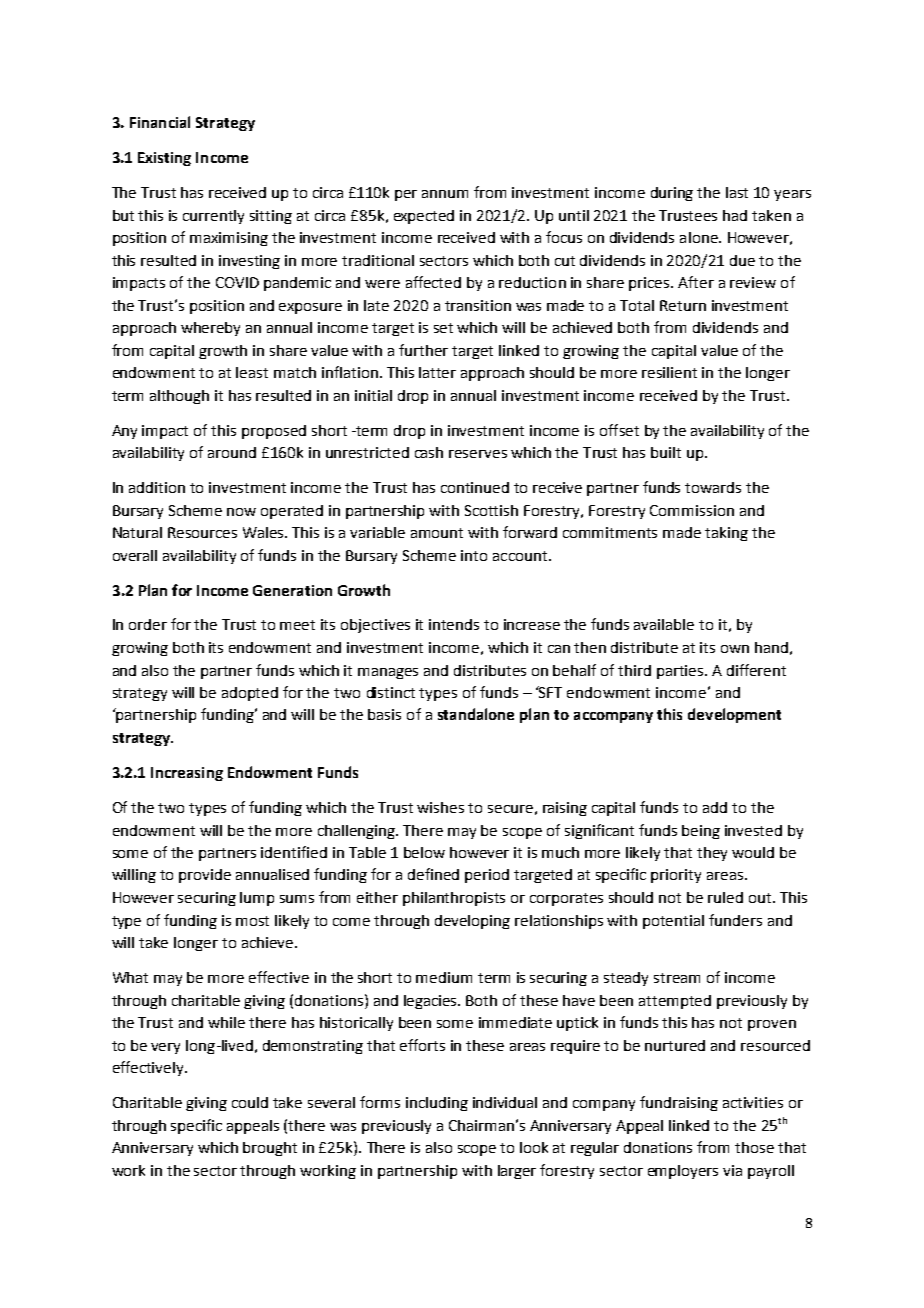 The width and height of the screenshot is (924, 1308). I want to click on brought, so click(270, 1149).
